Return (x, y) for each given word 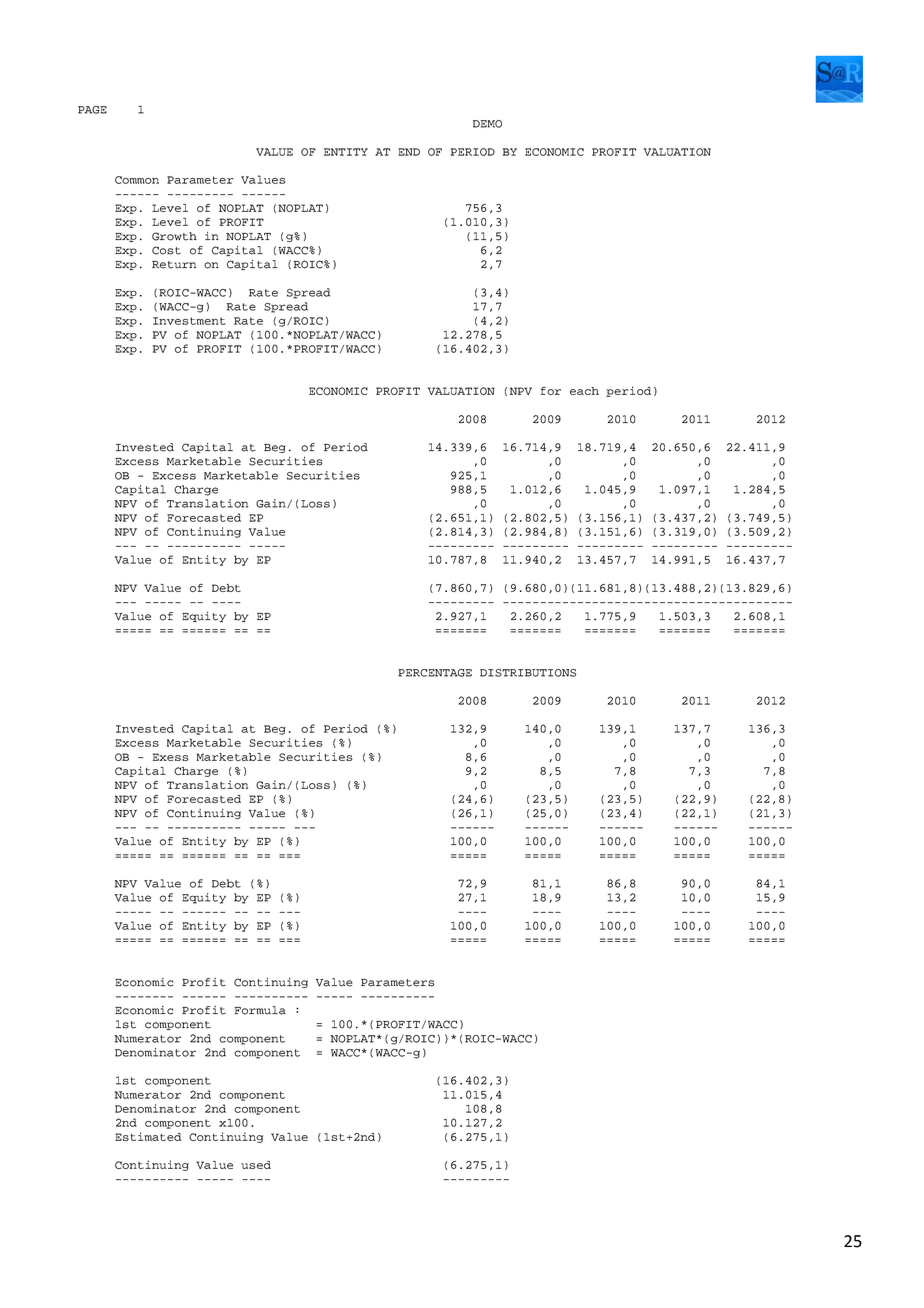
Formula (260, 1010)
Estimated (148, 1136)
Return (174, 265)
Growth (174, 236)
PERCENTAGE (435, 673)
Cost (166, 250)
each (584, 391)
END (409, 152)
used (256, 1165)
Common (137, 180)
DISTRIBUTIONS (528, 673)
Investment (189, 321)
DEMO (487, 124)
